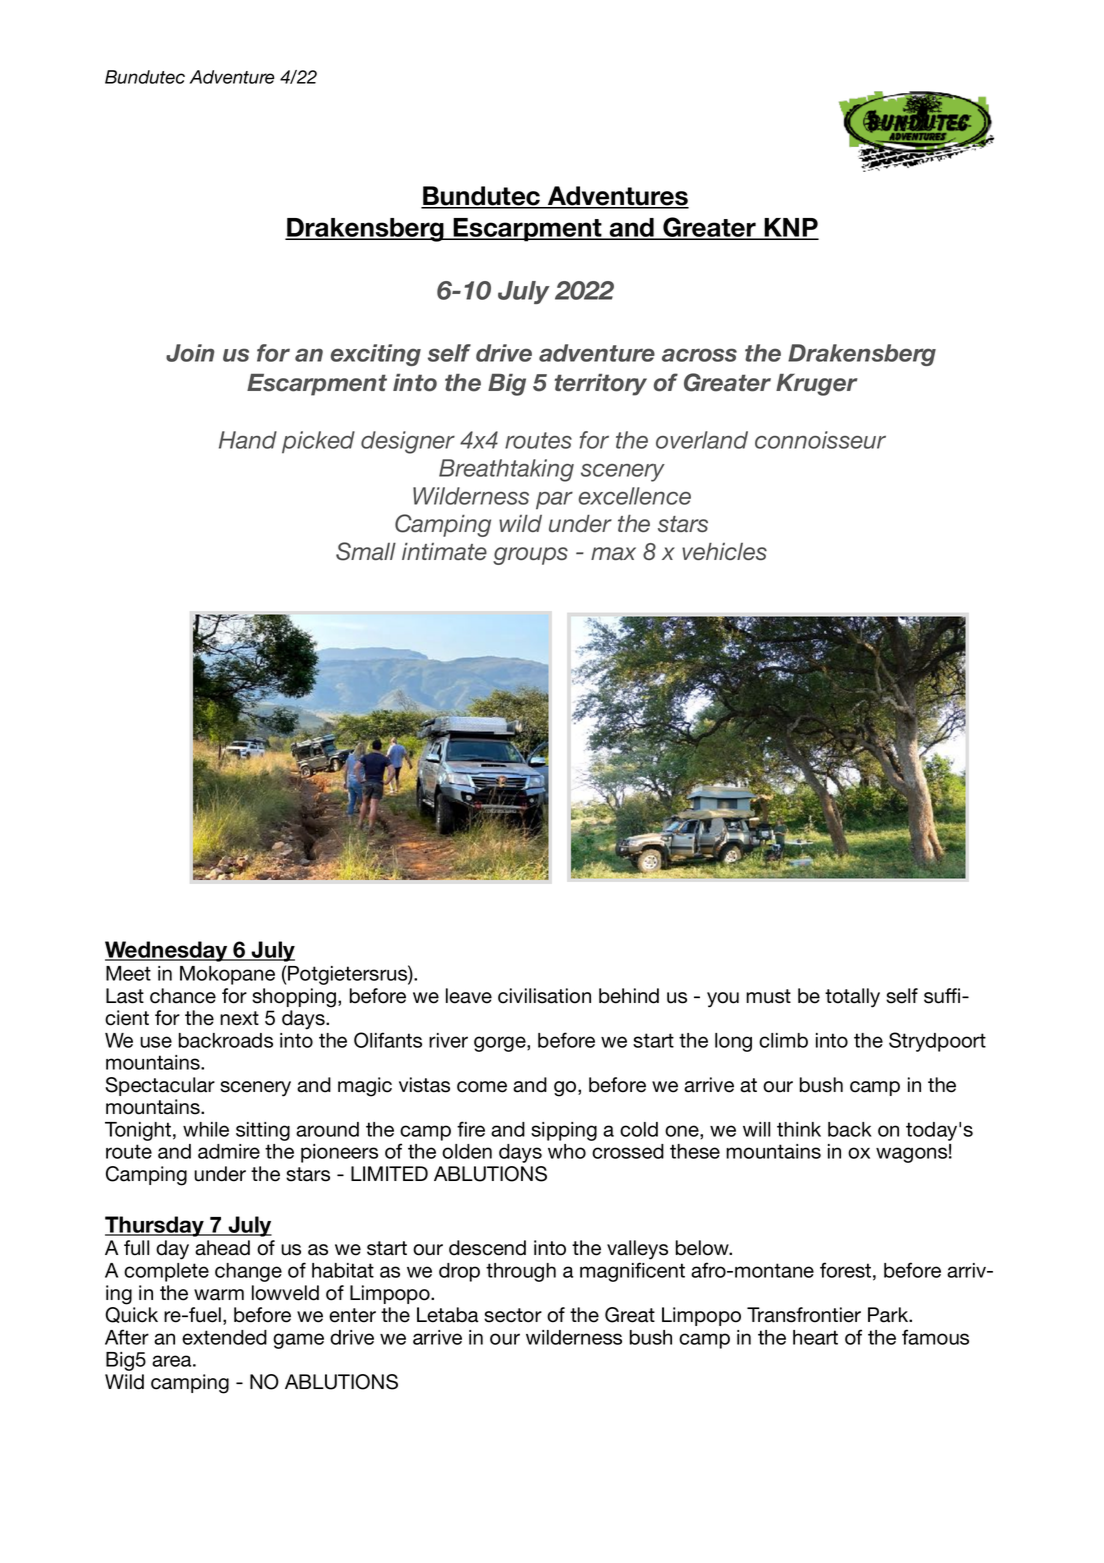 The width and height of the screenshot is (1104, 1563). I want to click on groups, so click(530, 556).
